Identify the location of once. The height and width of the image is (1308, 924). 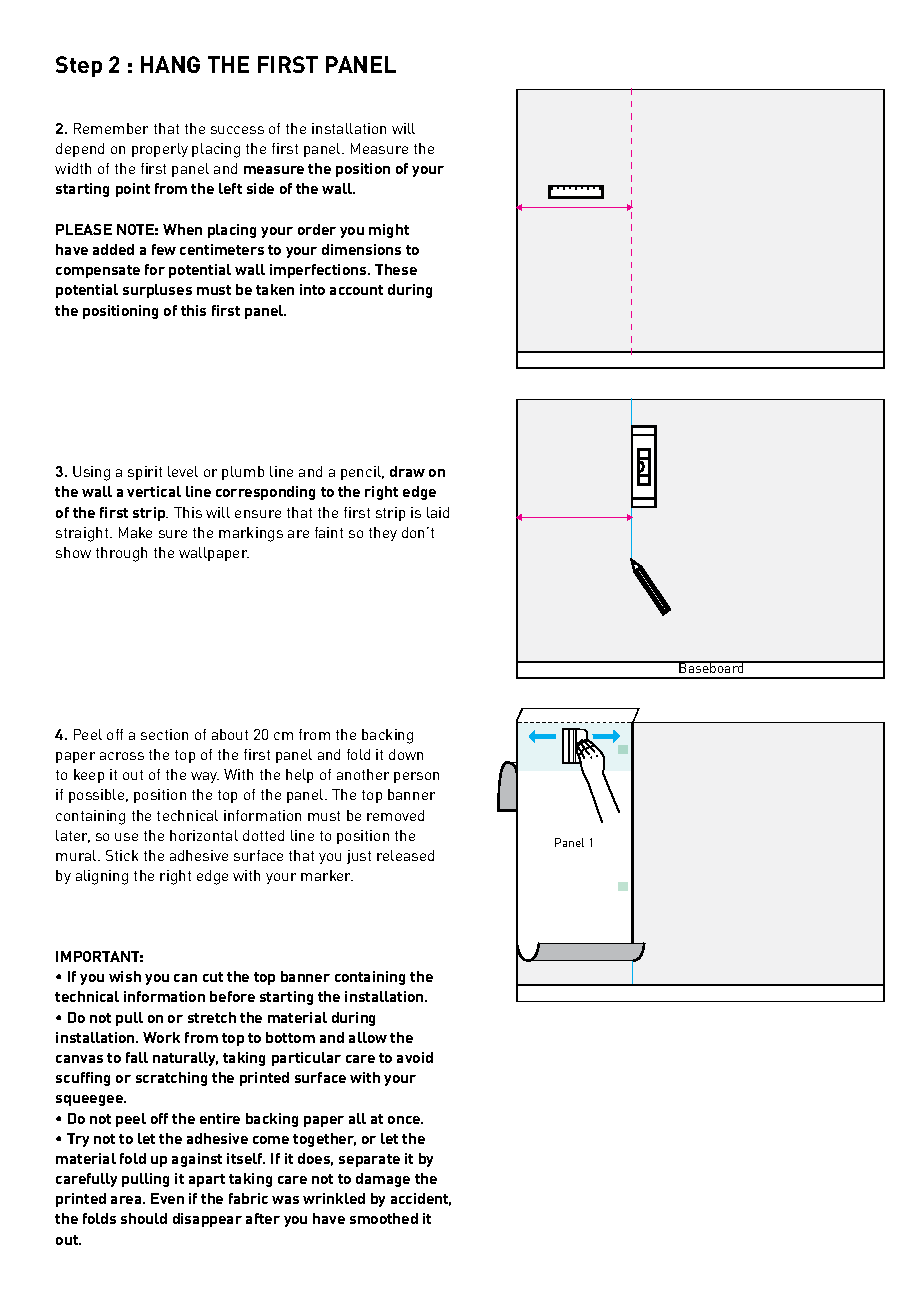
(405, 1120).
